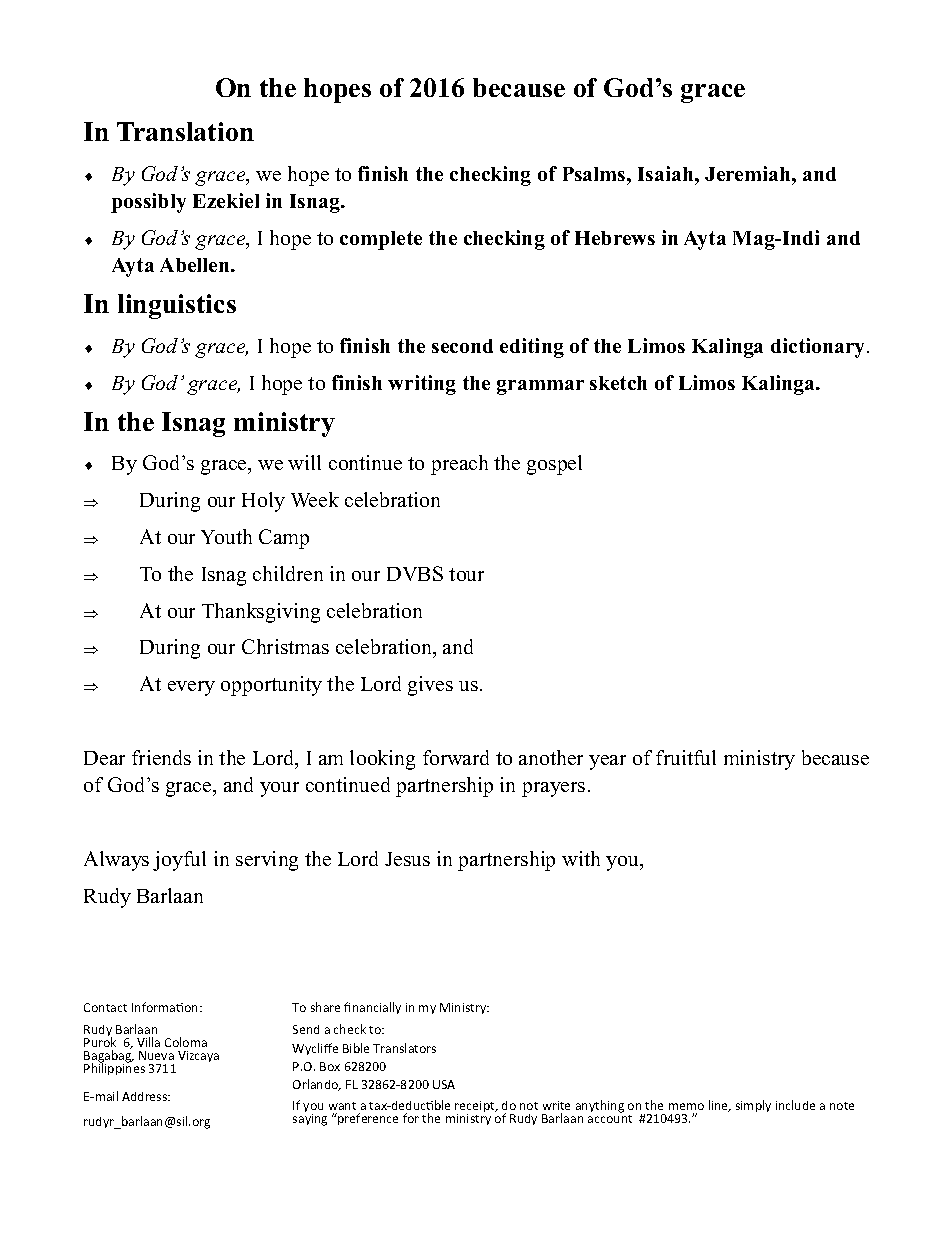 This screenshot has height=1233, width=952. What do you see at coordinates (185, 131) in the screenshot?
I see `Translation` at bounding box center [185, 131].
